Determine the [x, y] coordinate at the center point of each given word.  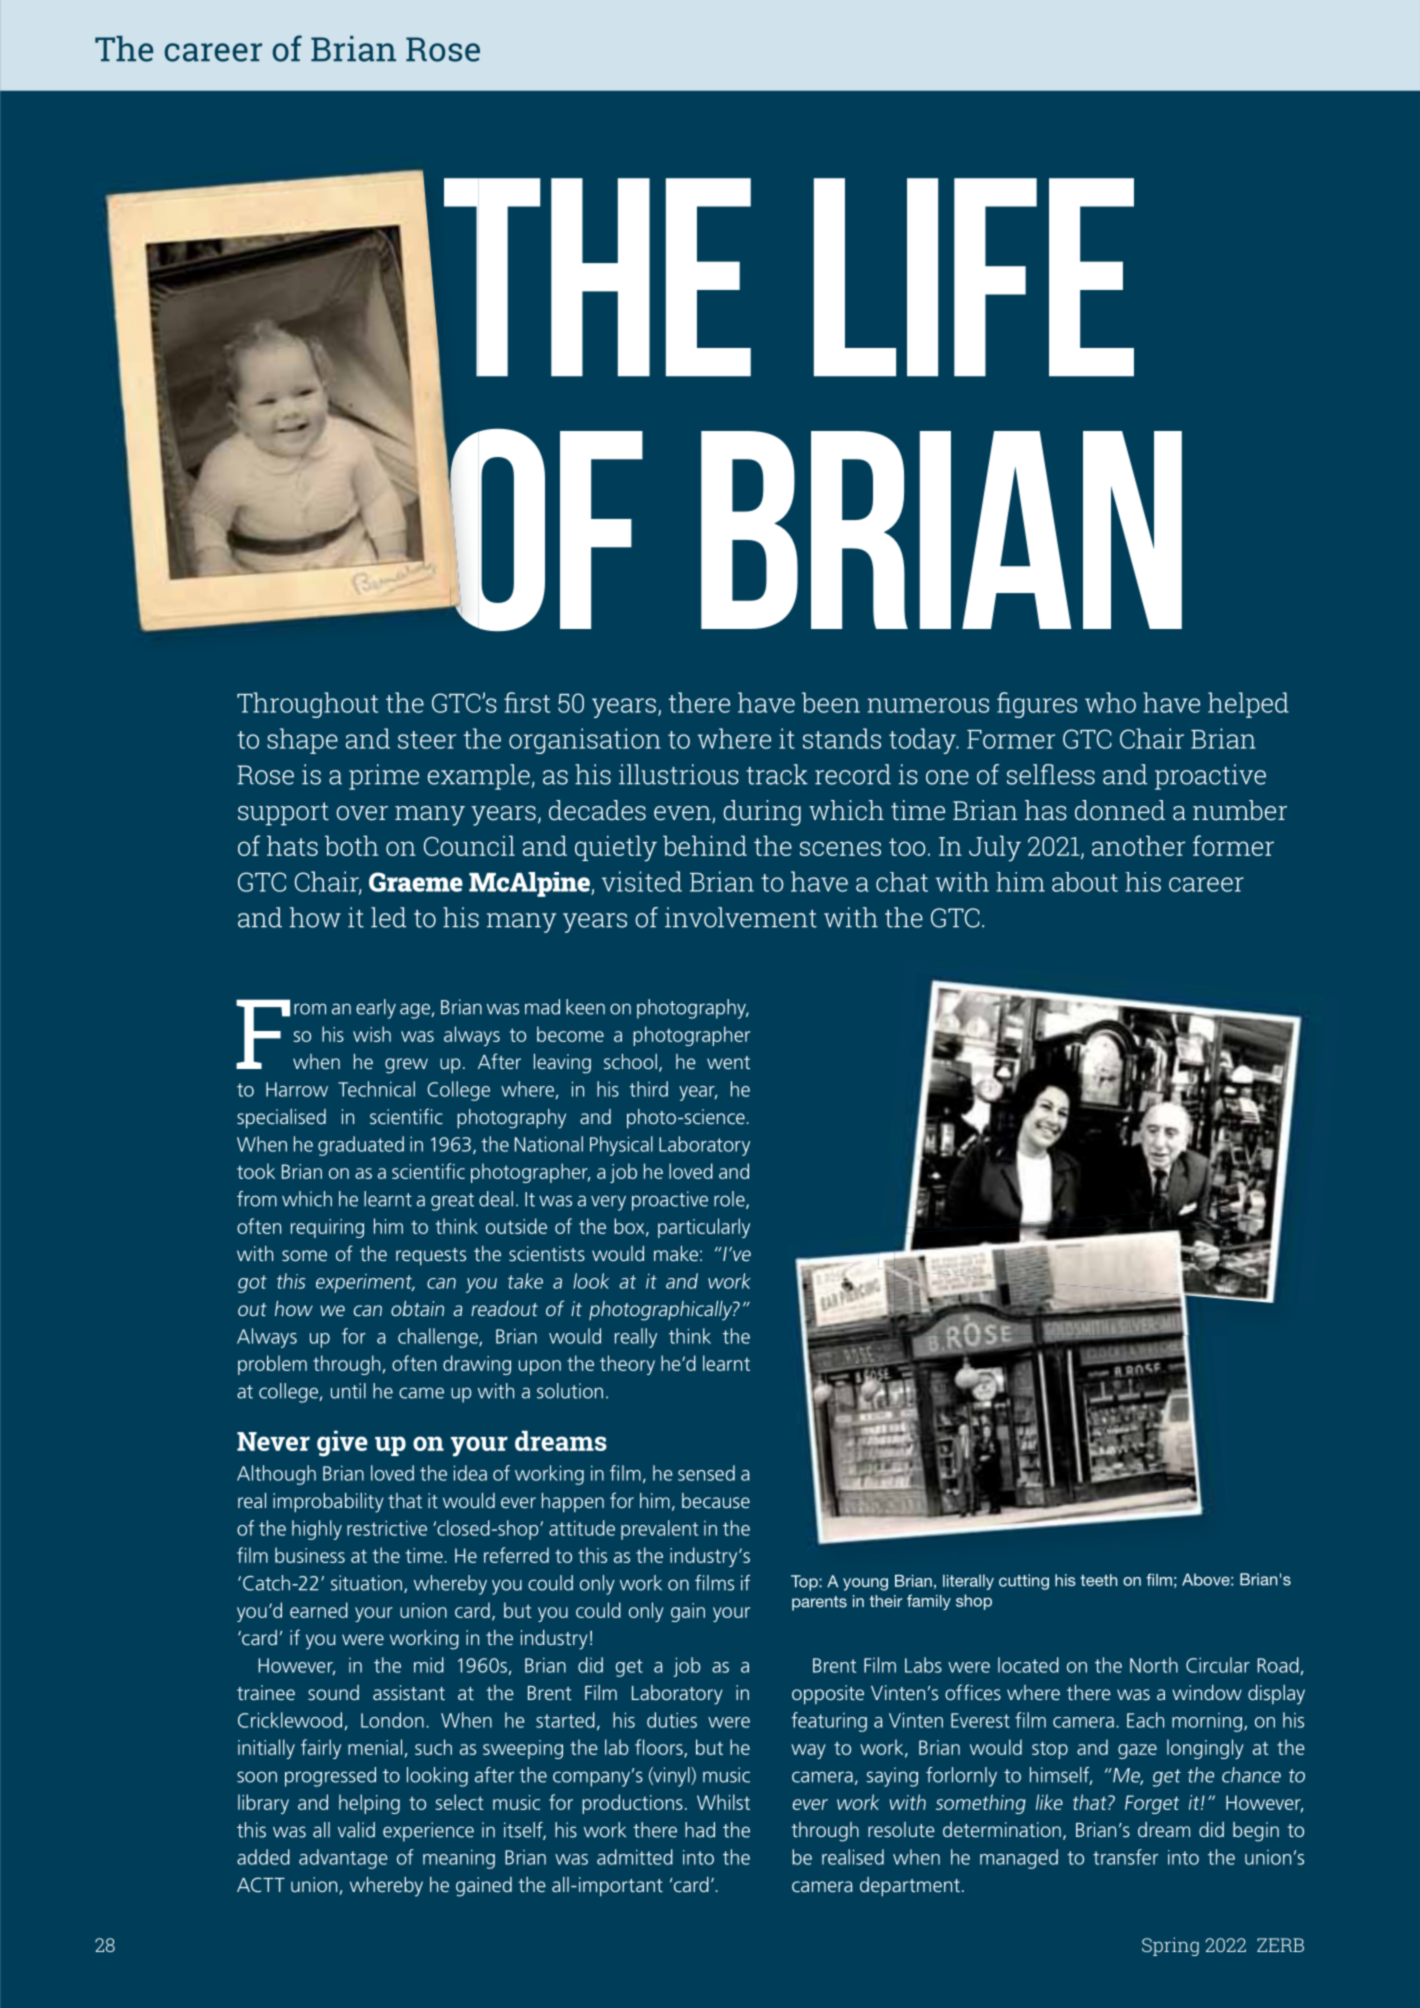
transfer [1125, 1857]
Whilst [723, 1802]
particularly [704, 1228]
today [923, 741]
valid [356, 1830]
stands [842, 738]
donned [1120, 810]
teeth [1098, 1580]
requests [431, 1257]
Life [974, 277]
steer [427, 740]
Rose [443, 49]
